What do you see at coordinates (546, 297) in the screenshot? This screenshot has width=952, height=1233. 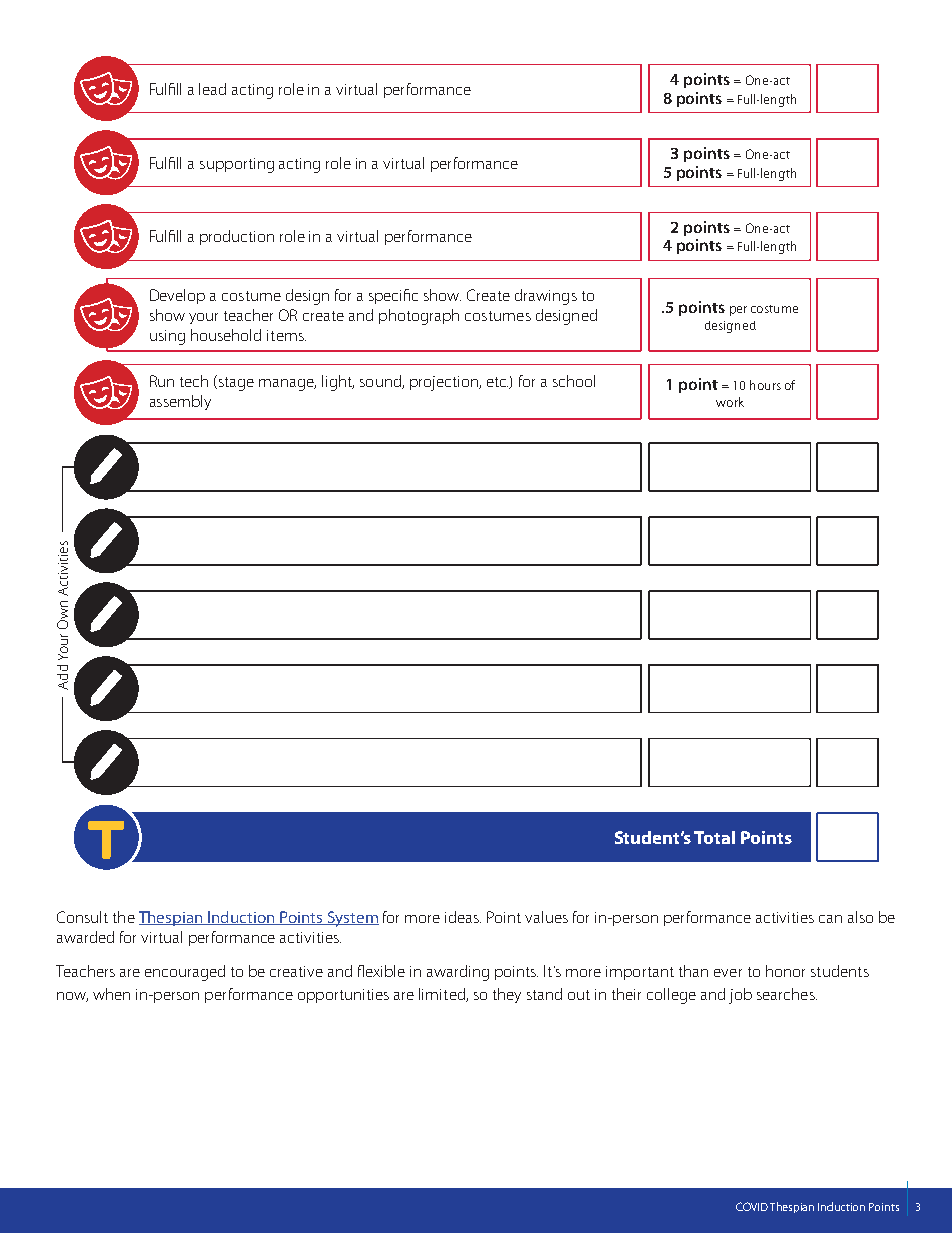 I see `drawings` at bounding box center [546, 297].
